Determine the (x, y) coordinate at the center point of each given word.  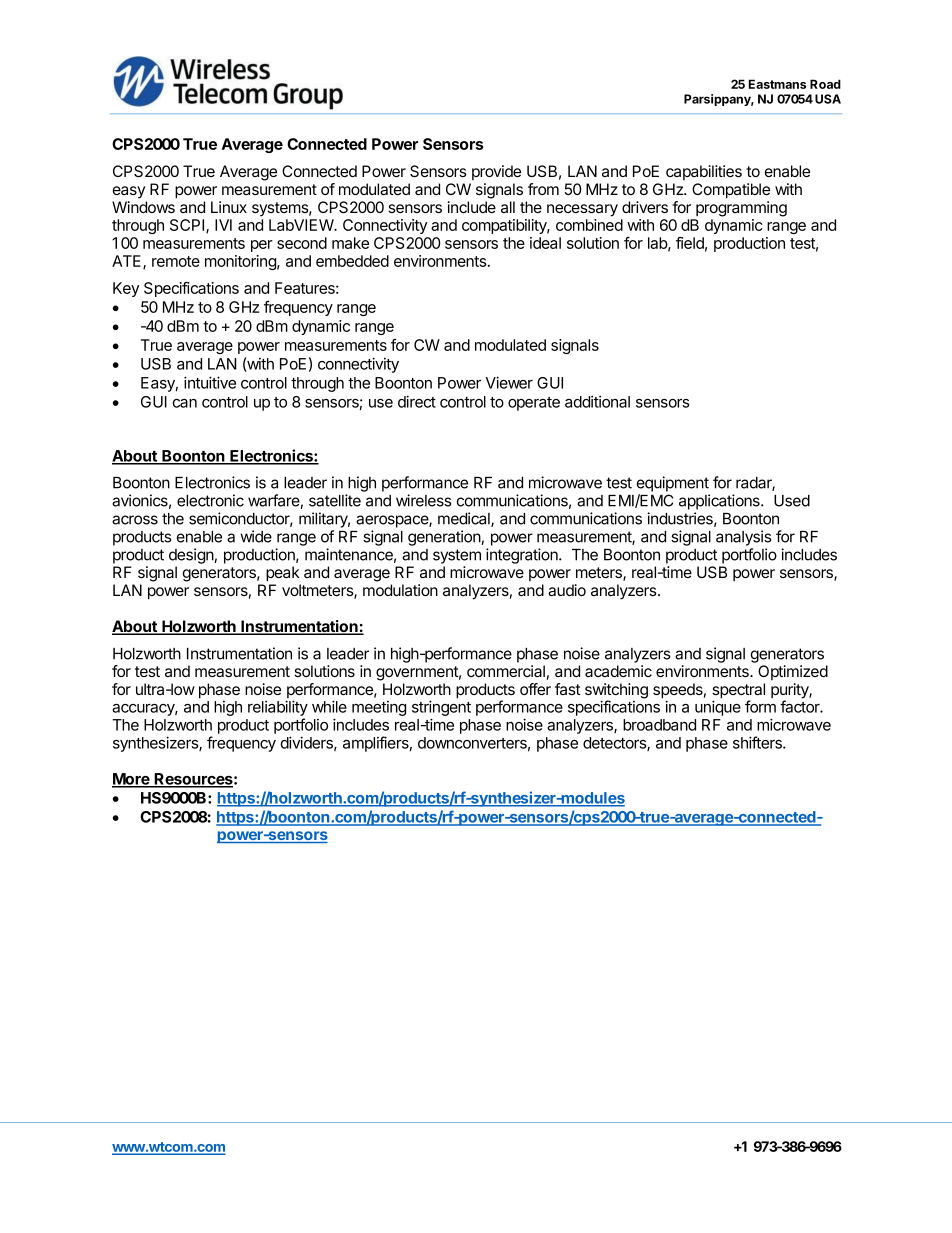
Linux (229, 207)
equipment (673, 484)
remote (176, 261)
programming (741, 209)
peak (283, 574)
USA (828, 99)
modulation (400, 590)
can (185, 403)
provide (496, 172)
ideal (545, 243)
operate (534, 404)
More (132, 780)
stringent (441, 709)
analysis (744, 538)
